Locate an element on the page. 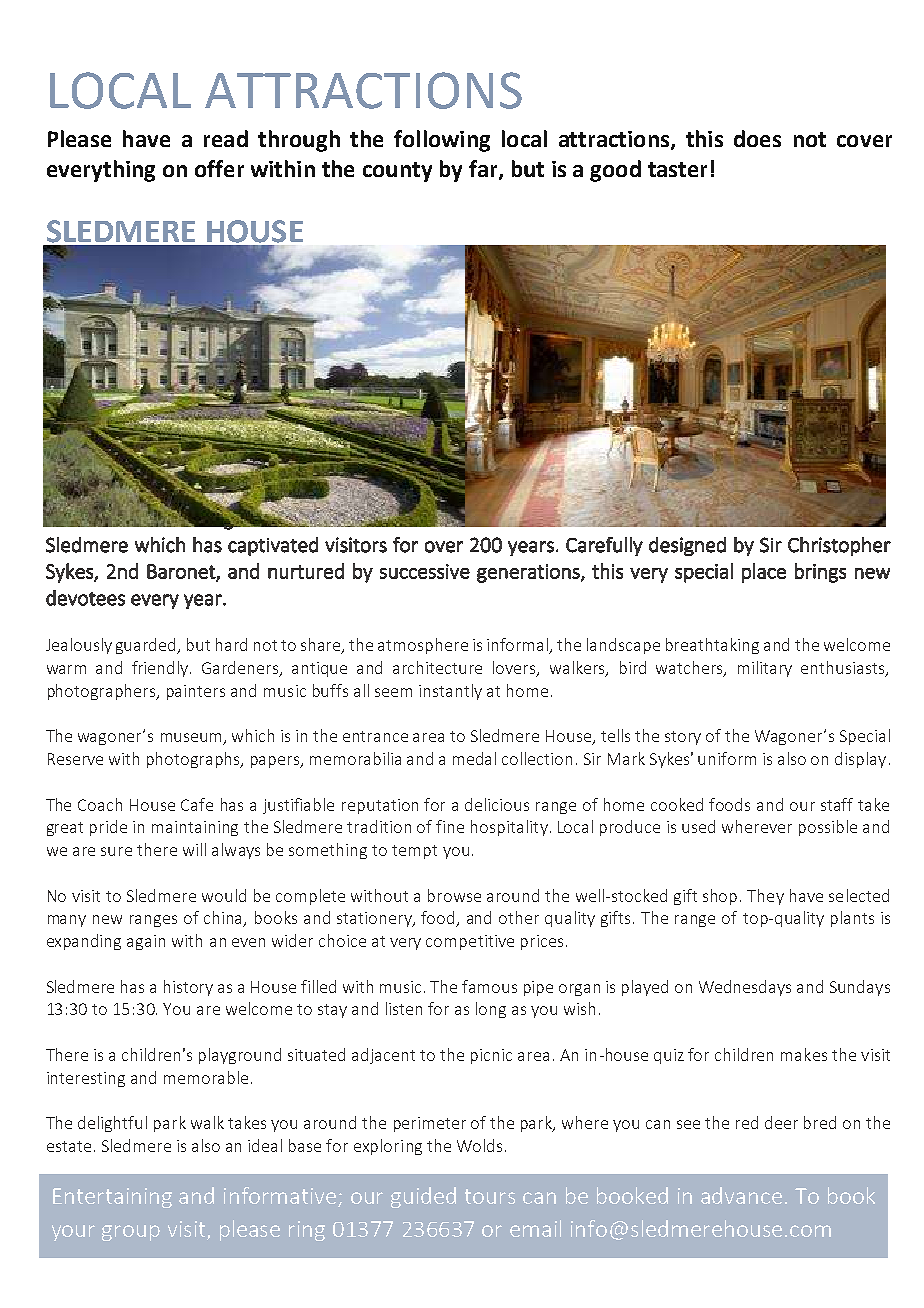  does is located at coordinates (757, 138).
